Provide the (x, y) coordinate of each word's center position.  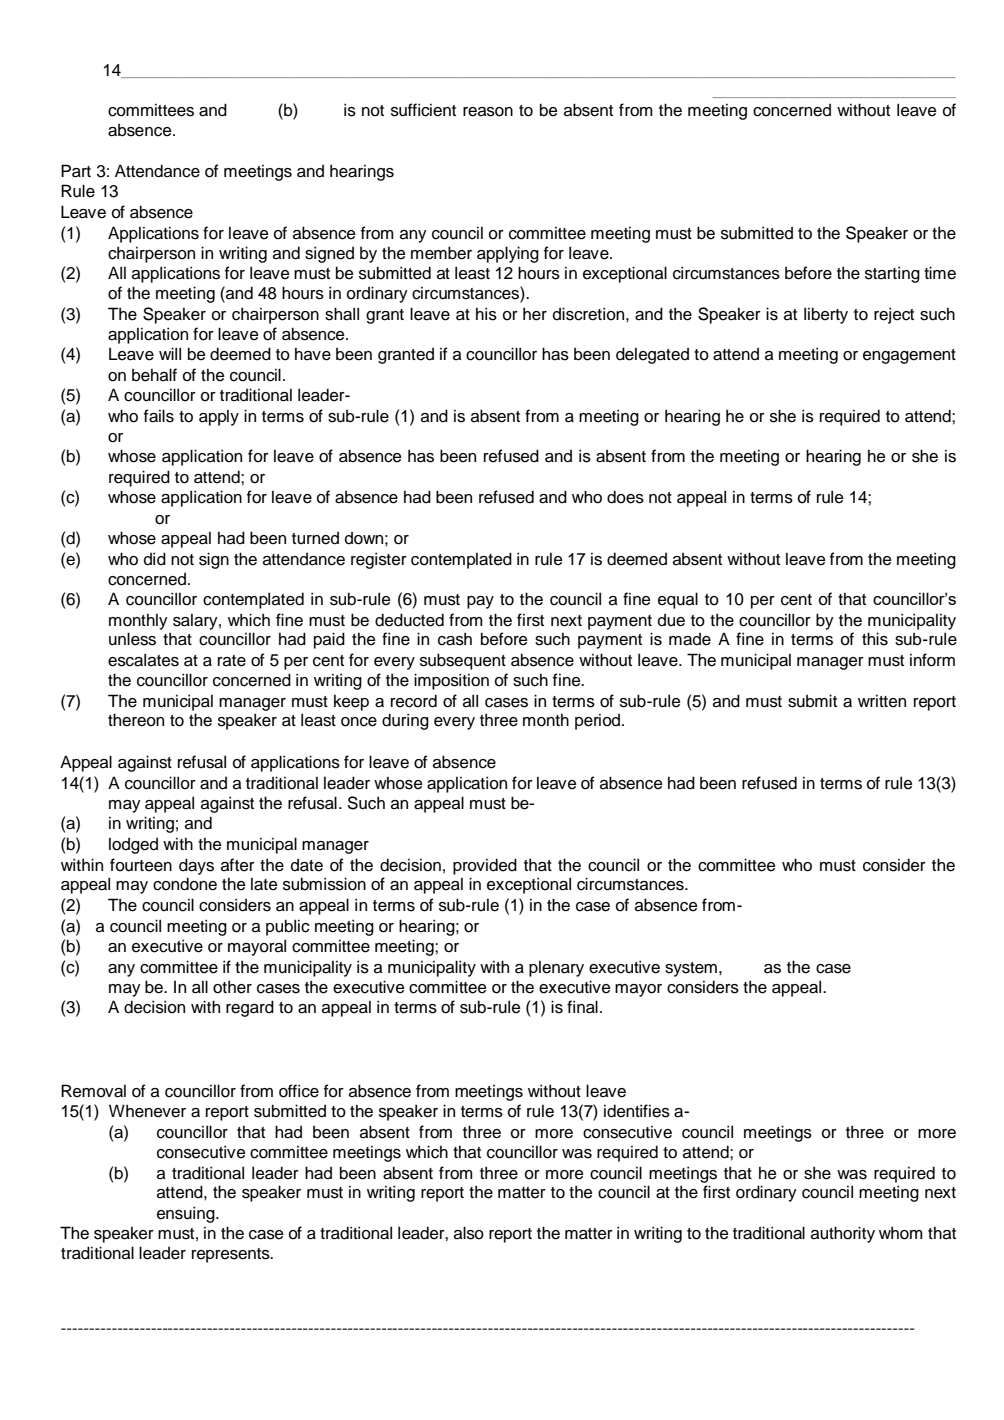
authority (843, 1234)
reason (488, 112)
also (469, 1233)
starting (892, 274)
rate (232, 661)
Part (76, 171)
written (882, 701)
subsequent (463, 661)
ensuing (187, 1214)
